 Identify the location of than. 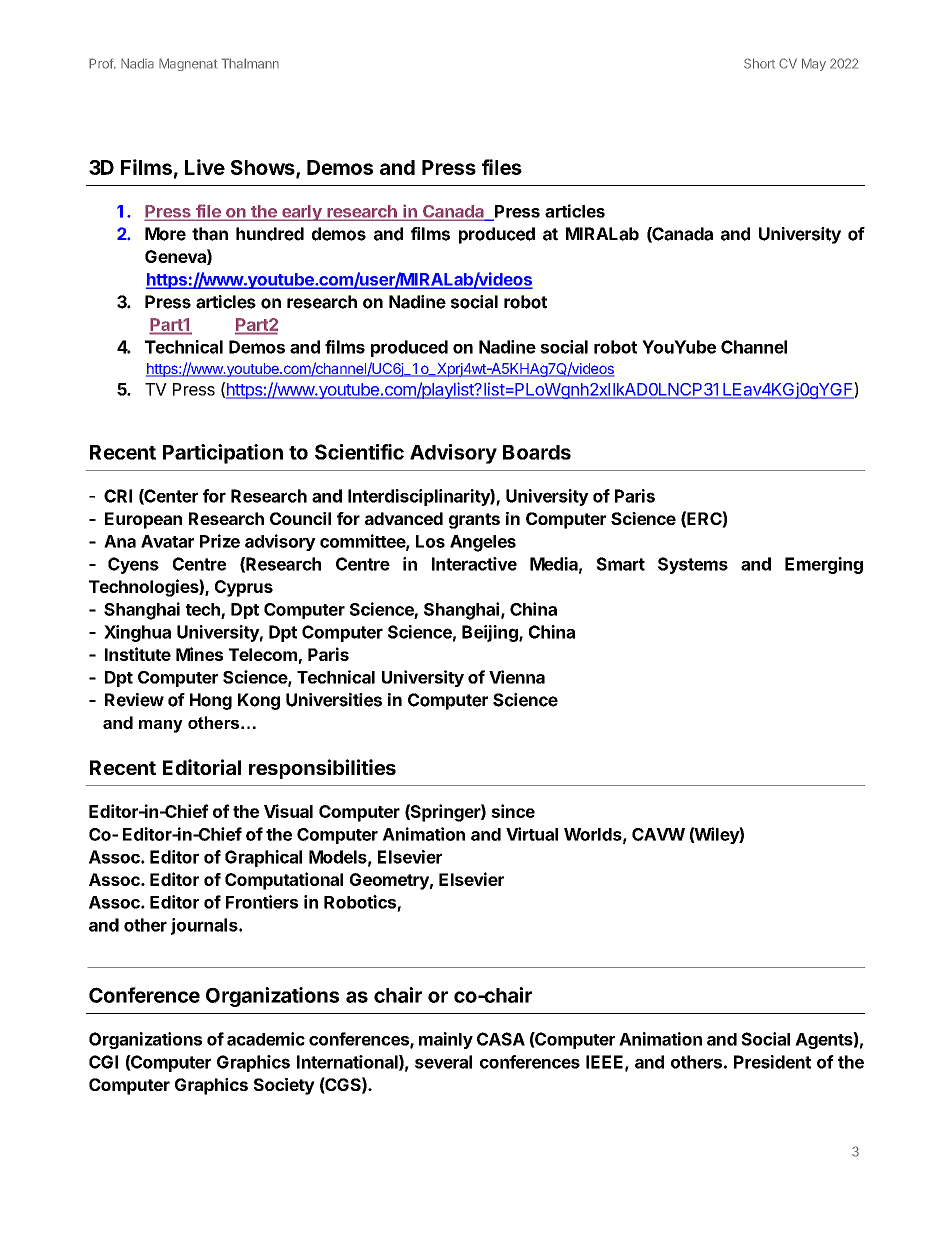
(210, 234).
